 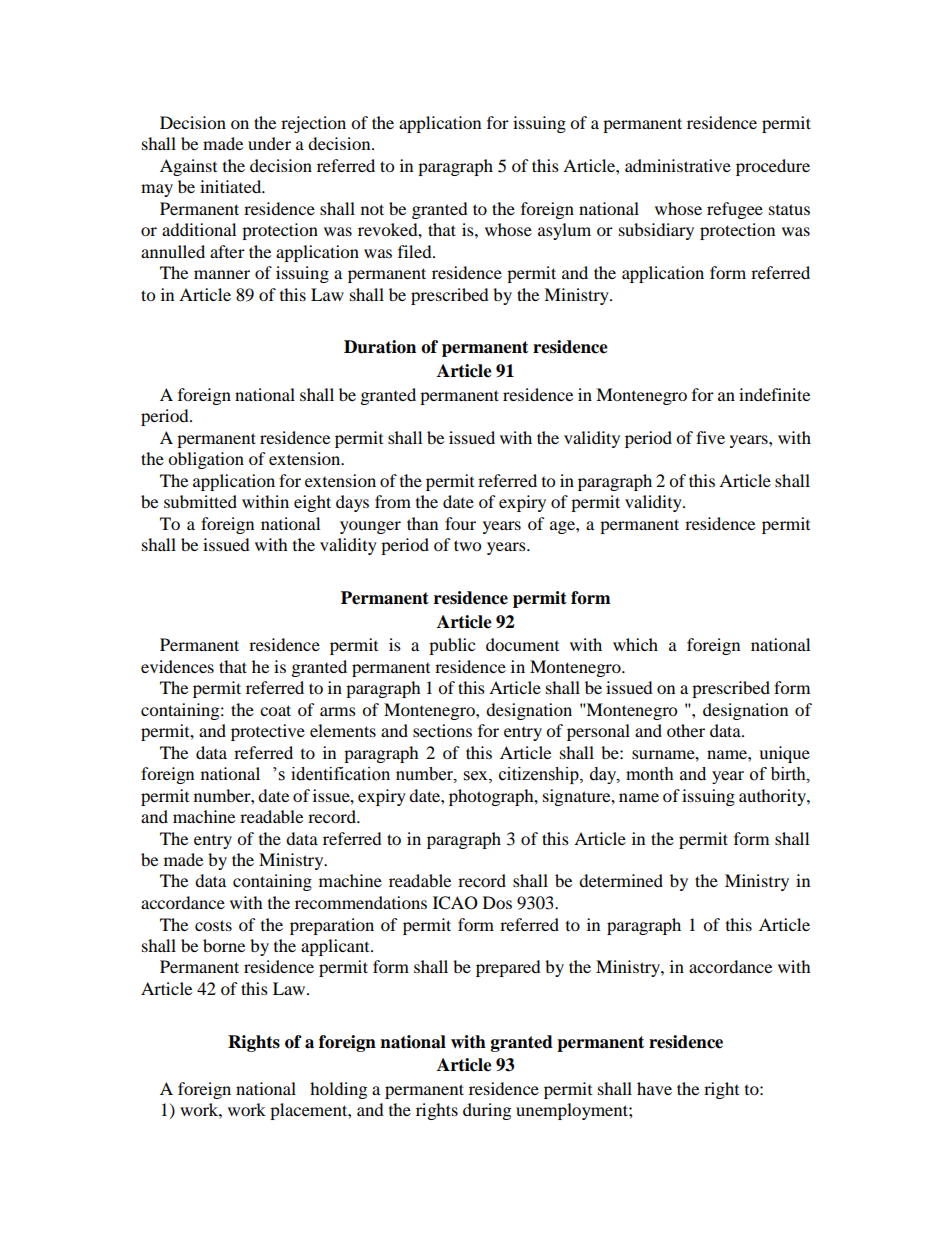 I want to click on submitted, so click(x=200, y=501).
